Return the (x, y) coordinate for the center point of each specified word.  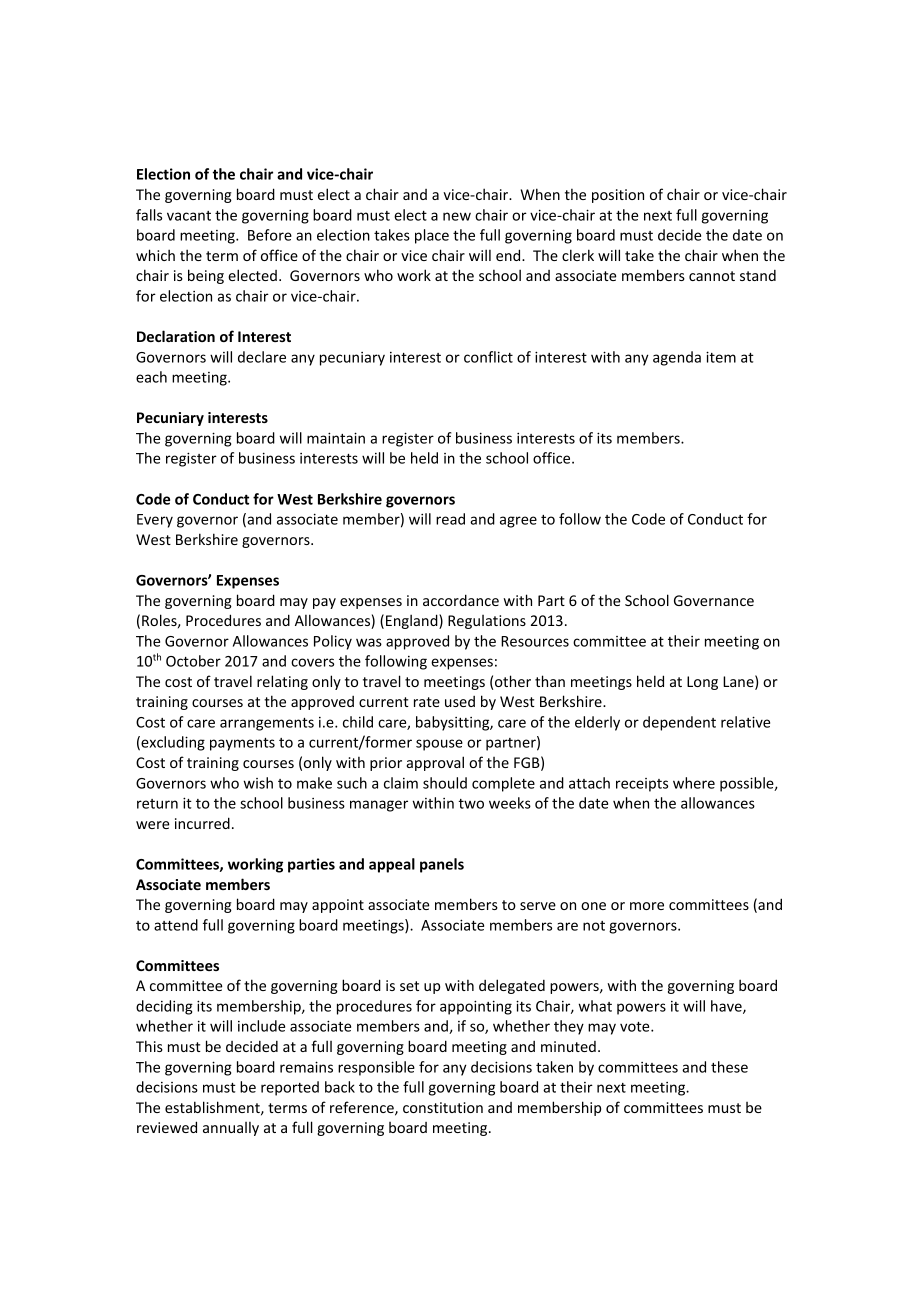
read (450, 519)
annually (231, 1129)
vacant (189, 216)
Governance (714, 600)
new (457, 216)
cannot (712, 276)
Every (155, 521)
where (694, 783)
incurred (202, 823)
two (471, 804)
